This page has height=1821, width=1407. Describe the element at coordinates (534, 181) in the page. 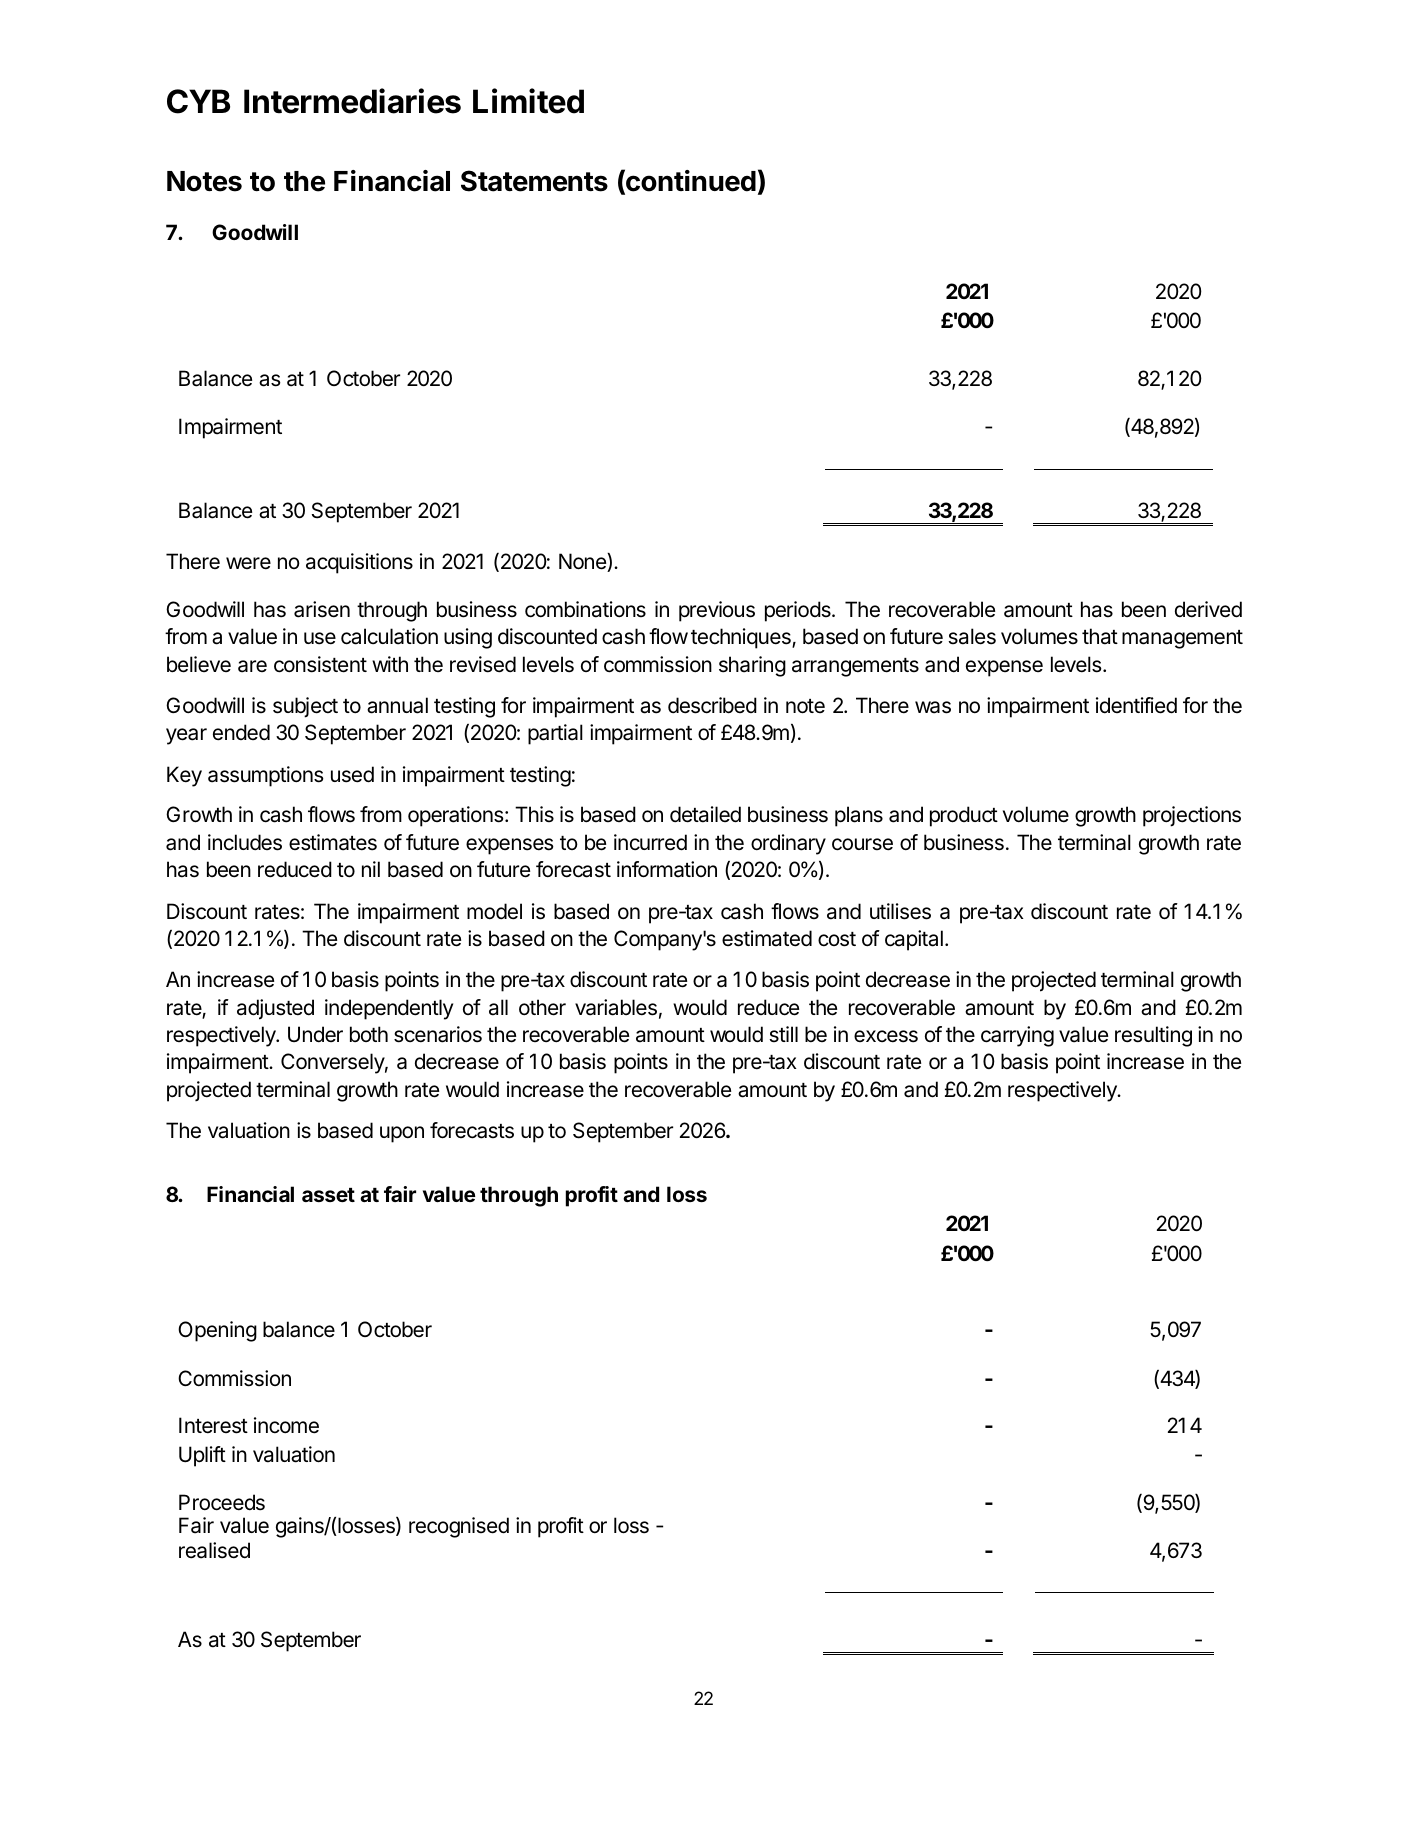

I see `Statements` at that location.
